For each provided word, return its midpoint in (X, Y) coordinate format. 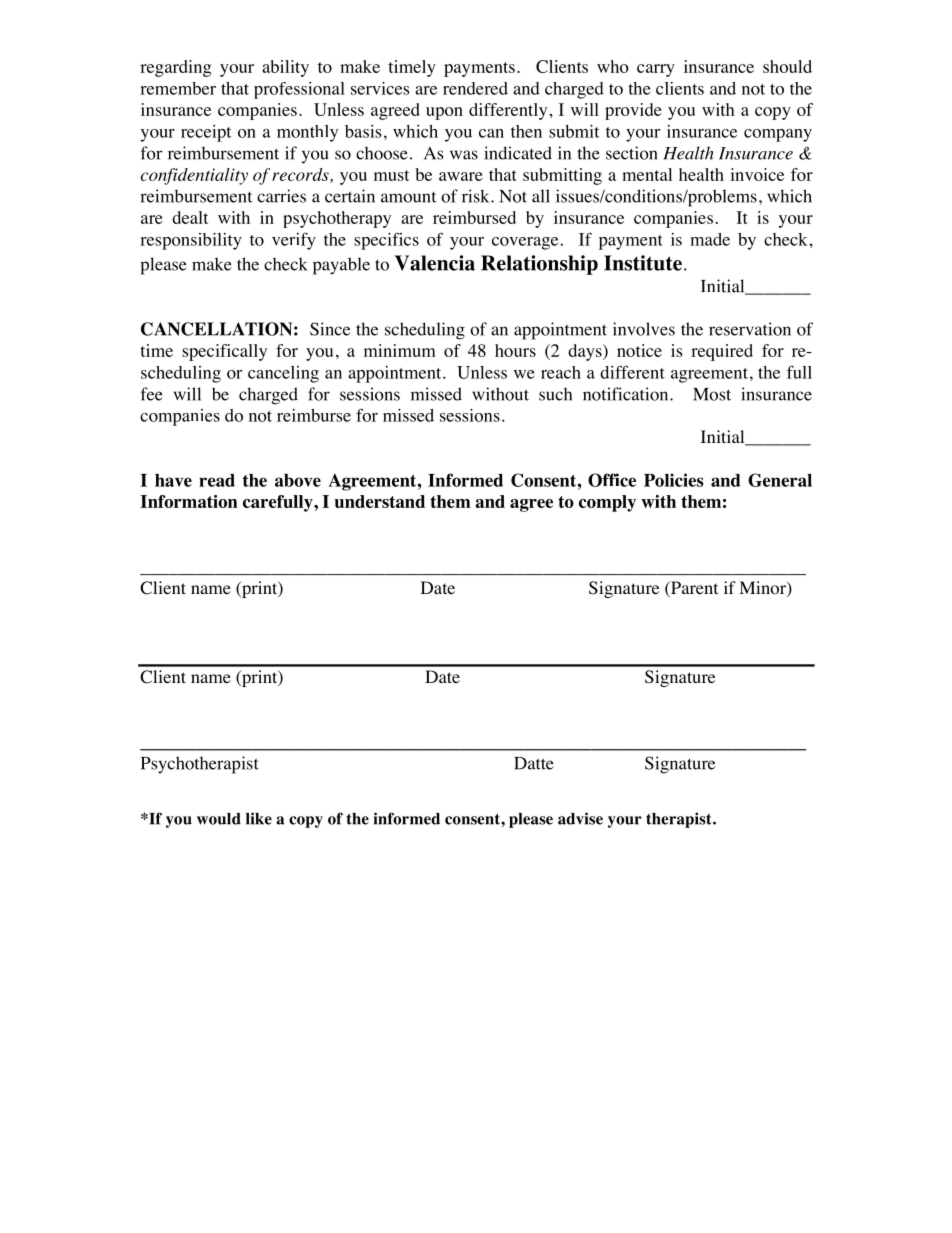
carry (656, 70)
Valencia (435, 263)
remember (178, 88)
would (219, 819)
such (555, 394)
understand (379, 501)
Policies (674, 480)
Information (189, 501)
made (710, 239)
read (217, 480)
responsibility (191, 241)
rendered (475, 88)
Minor (763, 589)
